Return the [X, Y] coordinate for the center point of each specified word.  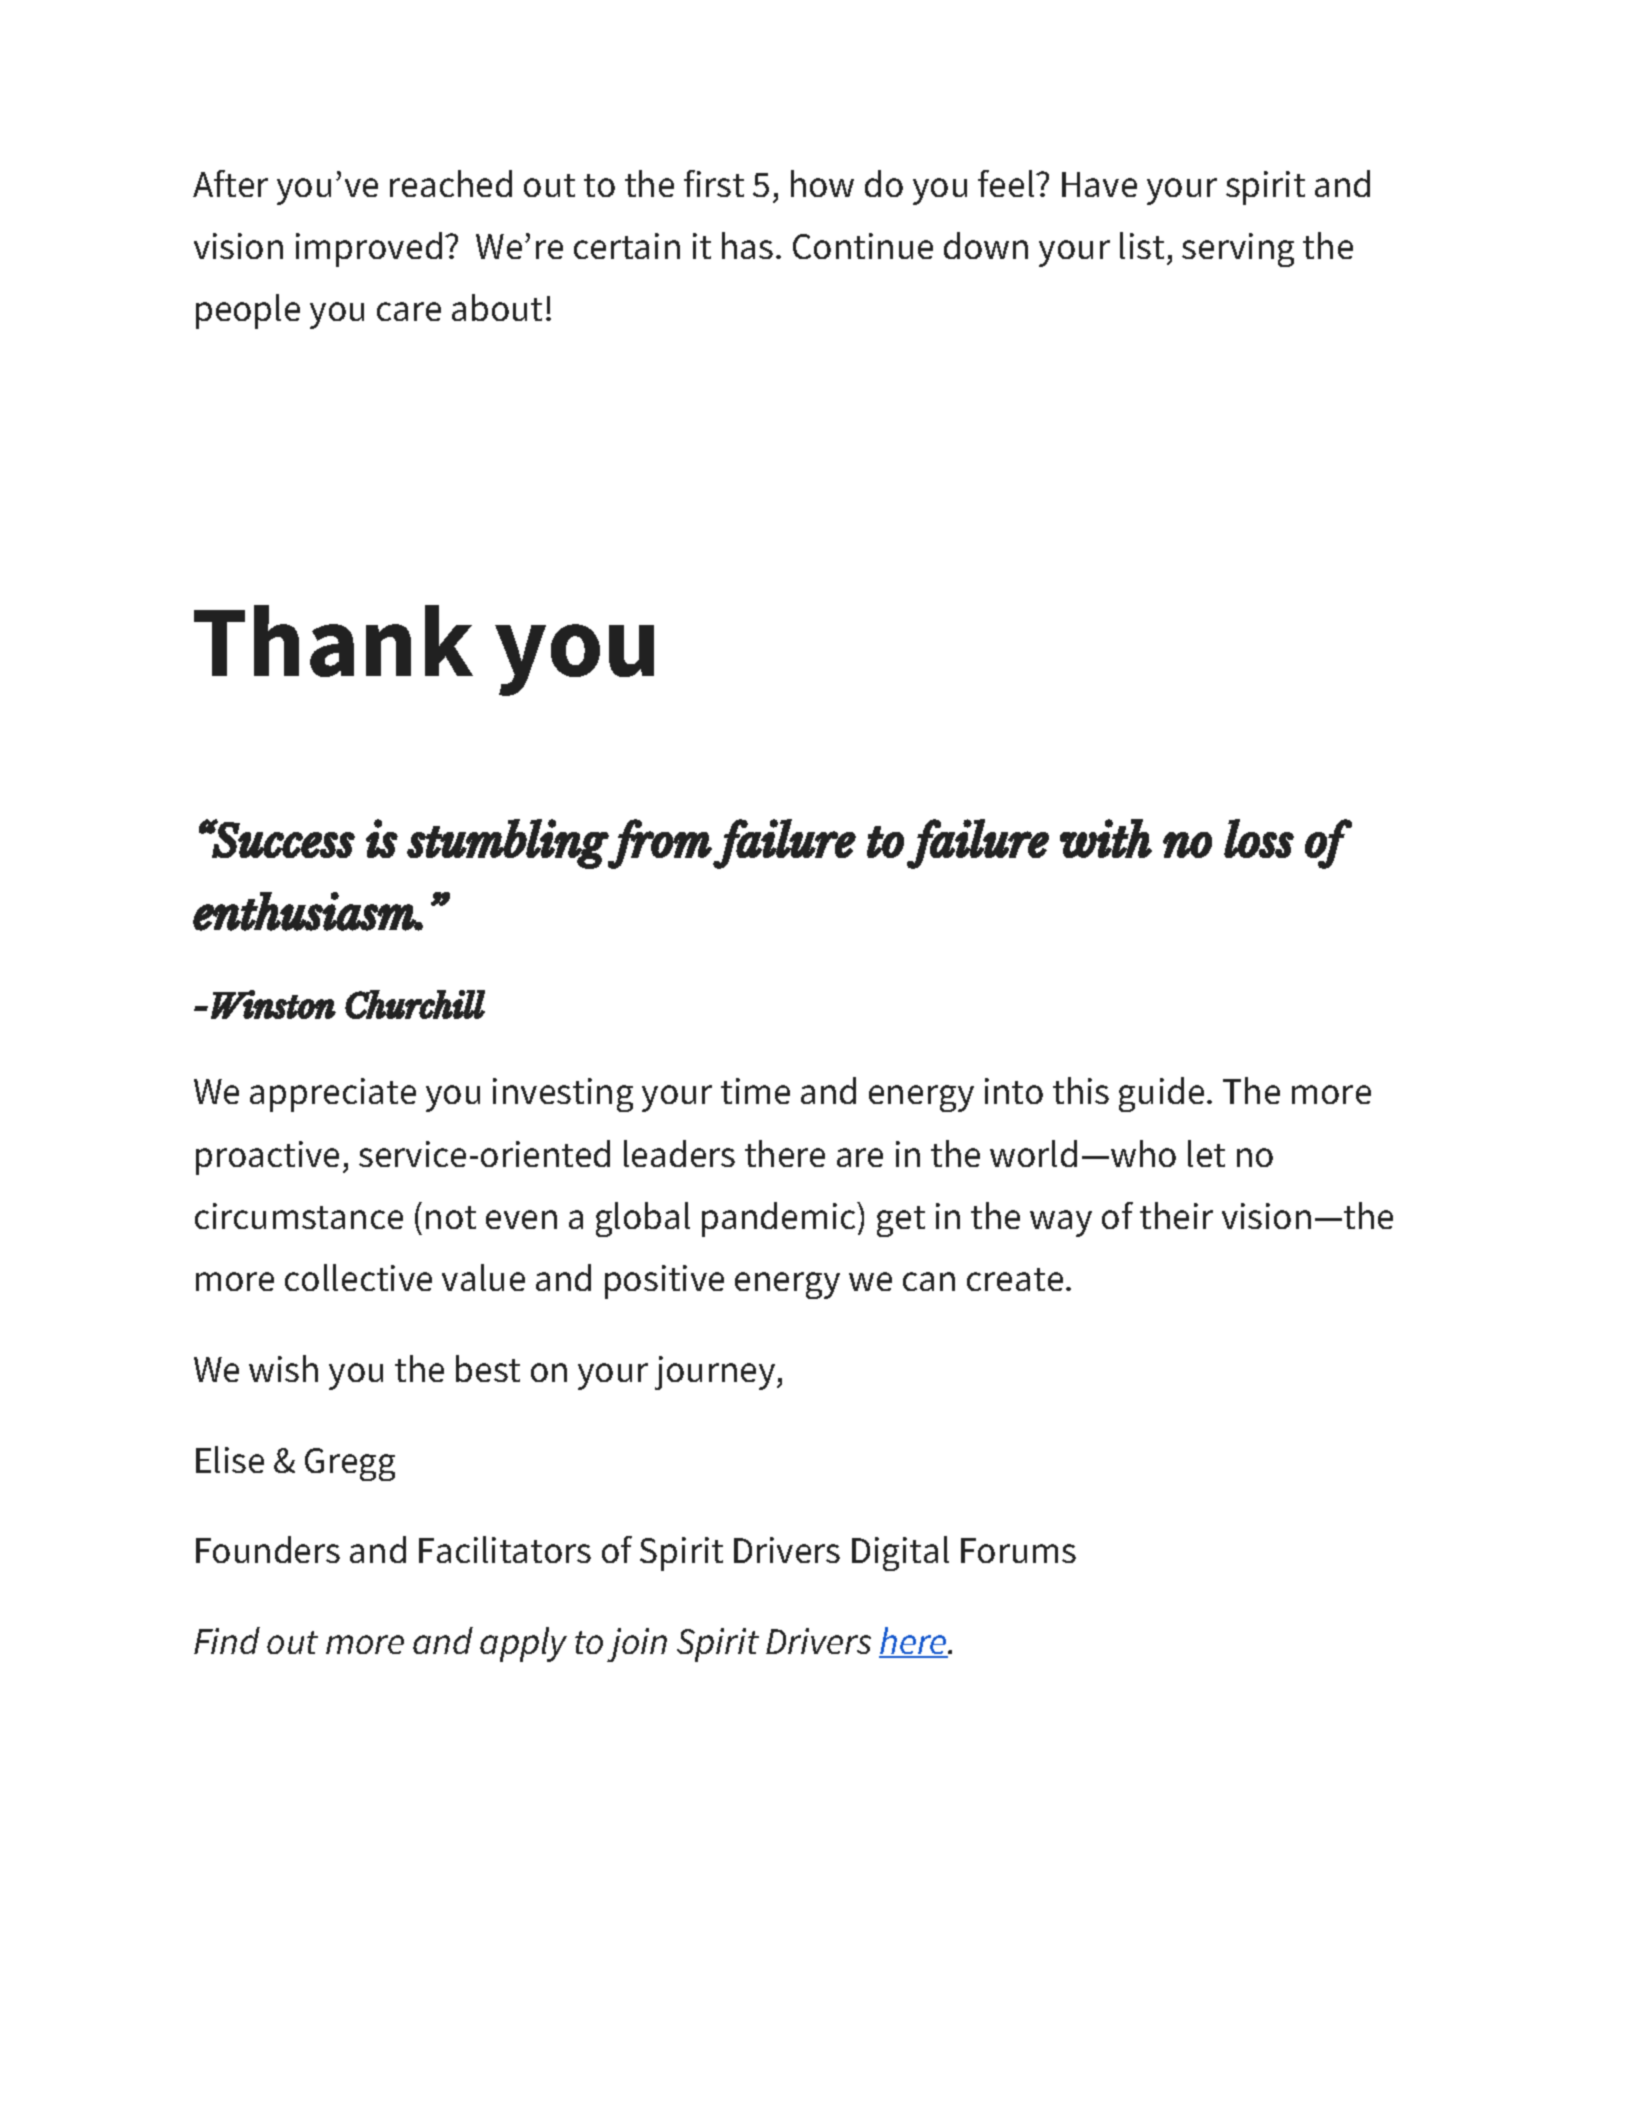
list [1142, 245]
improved [369, 249]
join [637, 1645]
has [747, 245]
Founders [268, 1549]
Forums [1018, 1550]
